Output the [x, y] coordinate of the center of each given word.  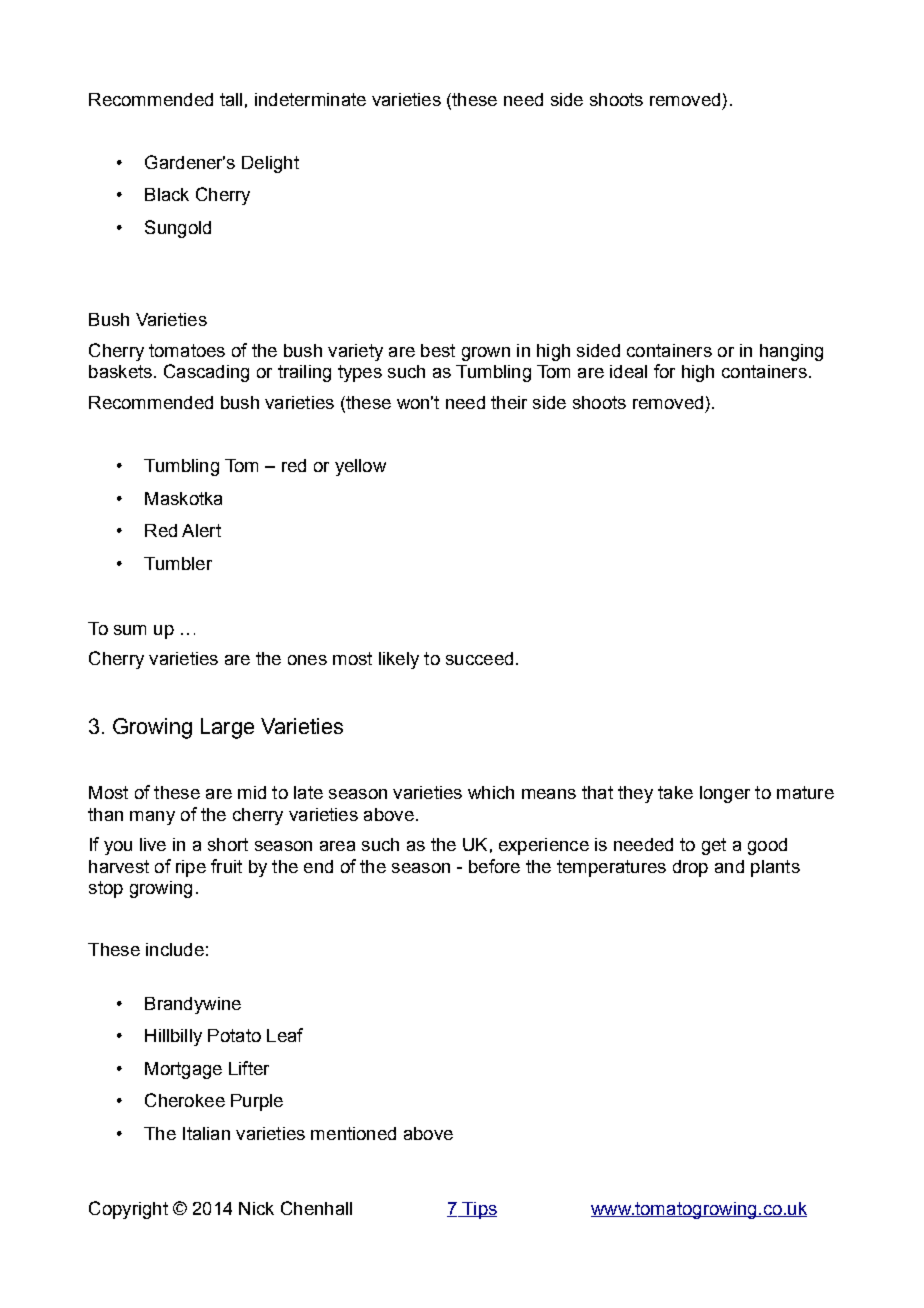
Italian [206, 1133]
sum [130, 630]
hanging [791, 352]
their [509, 402]
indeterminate [310, 99]
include [175, 949]
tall [231, 99]
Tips [479, 1210]
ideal [628, 371]
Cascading [206, 373]
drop [690, 868]
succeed [479, 658]
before [494, 866]
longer [725, 794]
